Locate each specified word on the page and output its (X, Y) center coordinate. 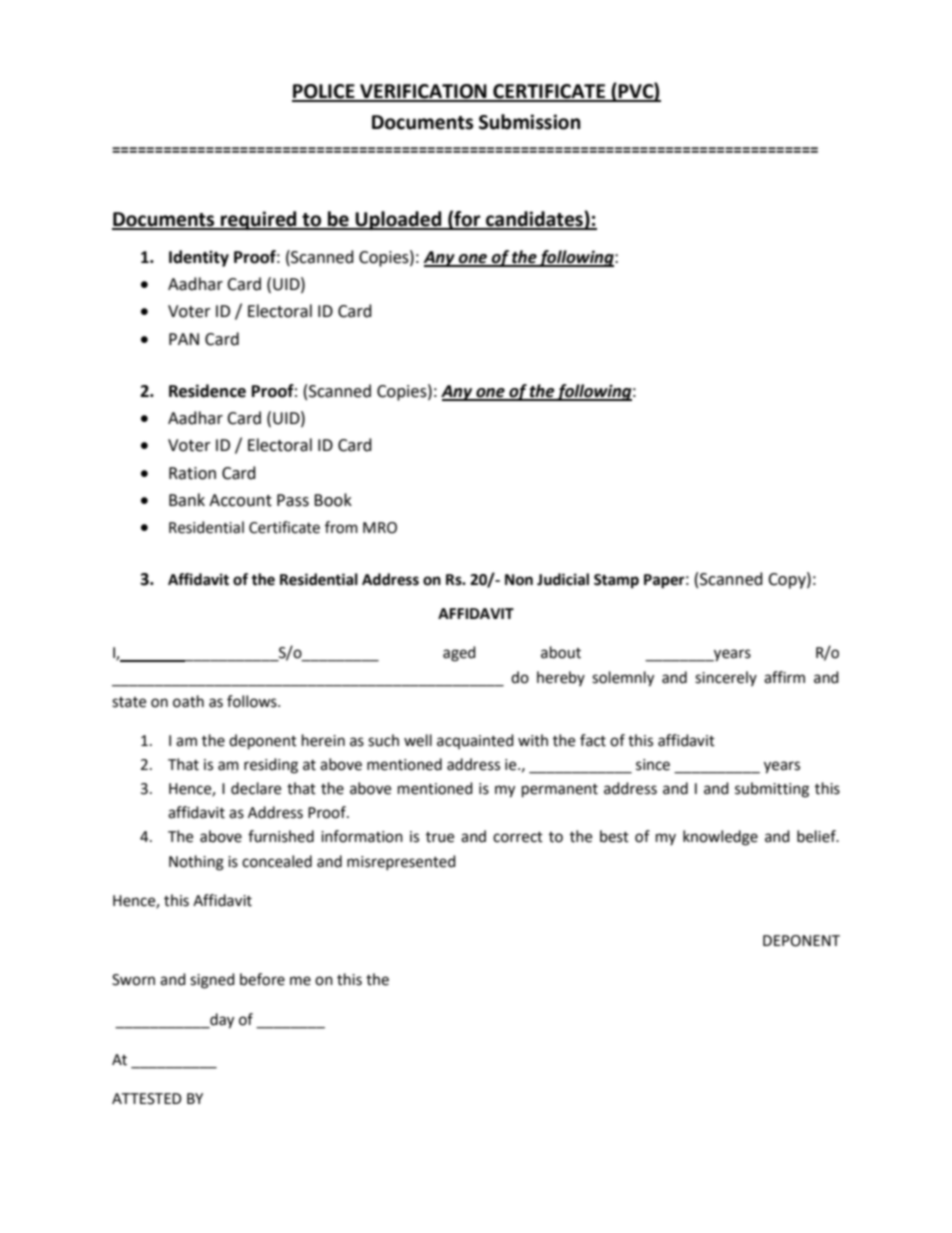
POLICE (324, 92)
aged (459, 654)
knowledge (720, 838)
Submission (530, 122)
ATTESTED (147, 1099)
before (262, 979)
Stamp (616, 581)
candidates (534, 220)
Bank (187, 500)
